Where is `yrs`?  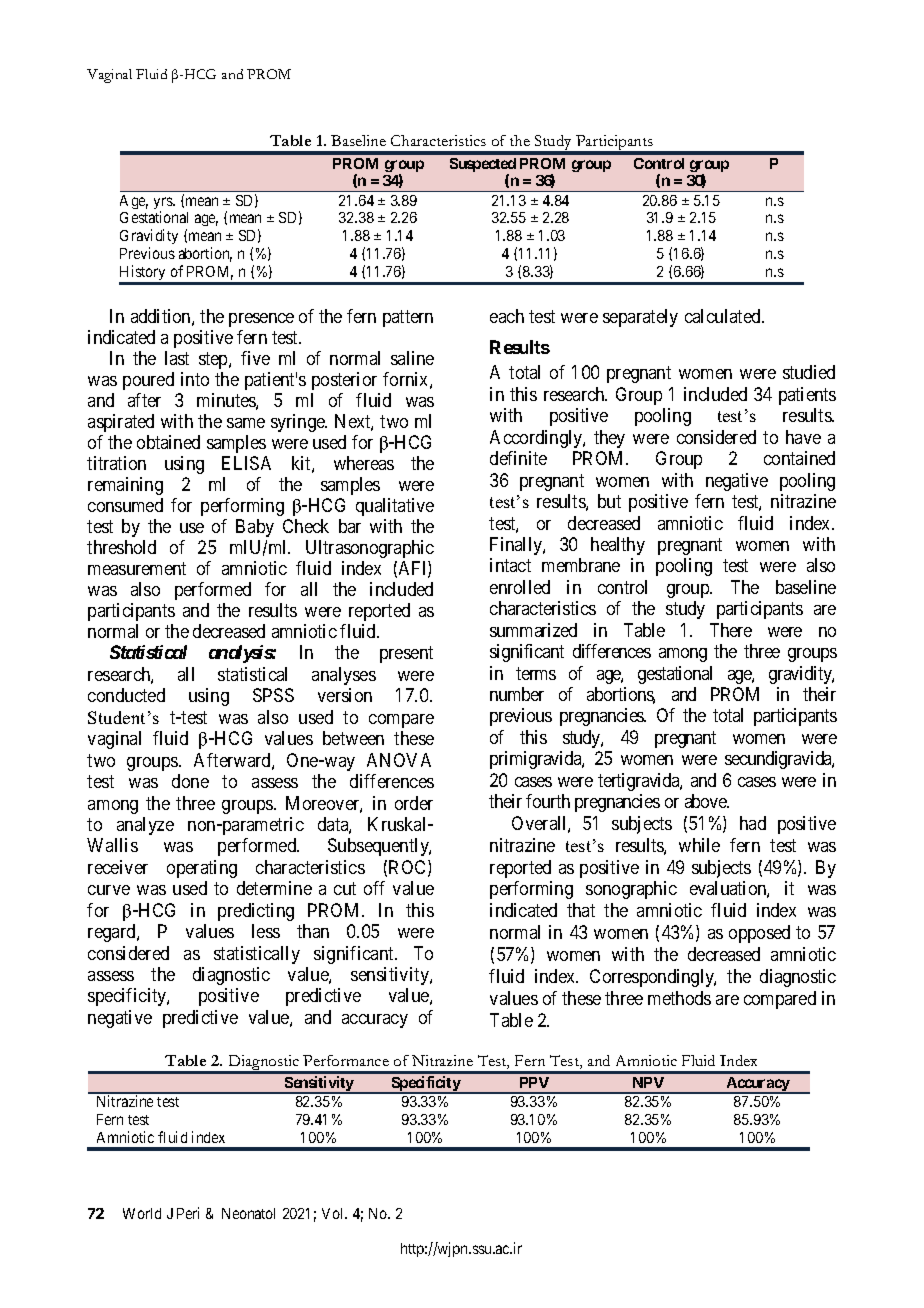 yrs is located at coordinates (164, 204).
